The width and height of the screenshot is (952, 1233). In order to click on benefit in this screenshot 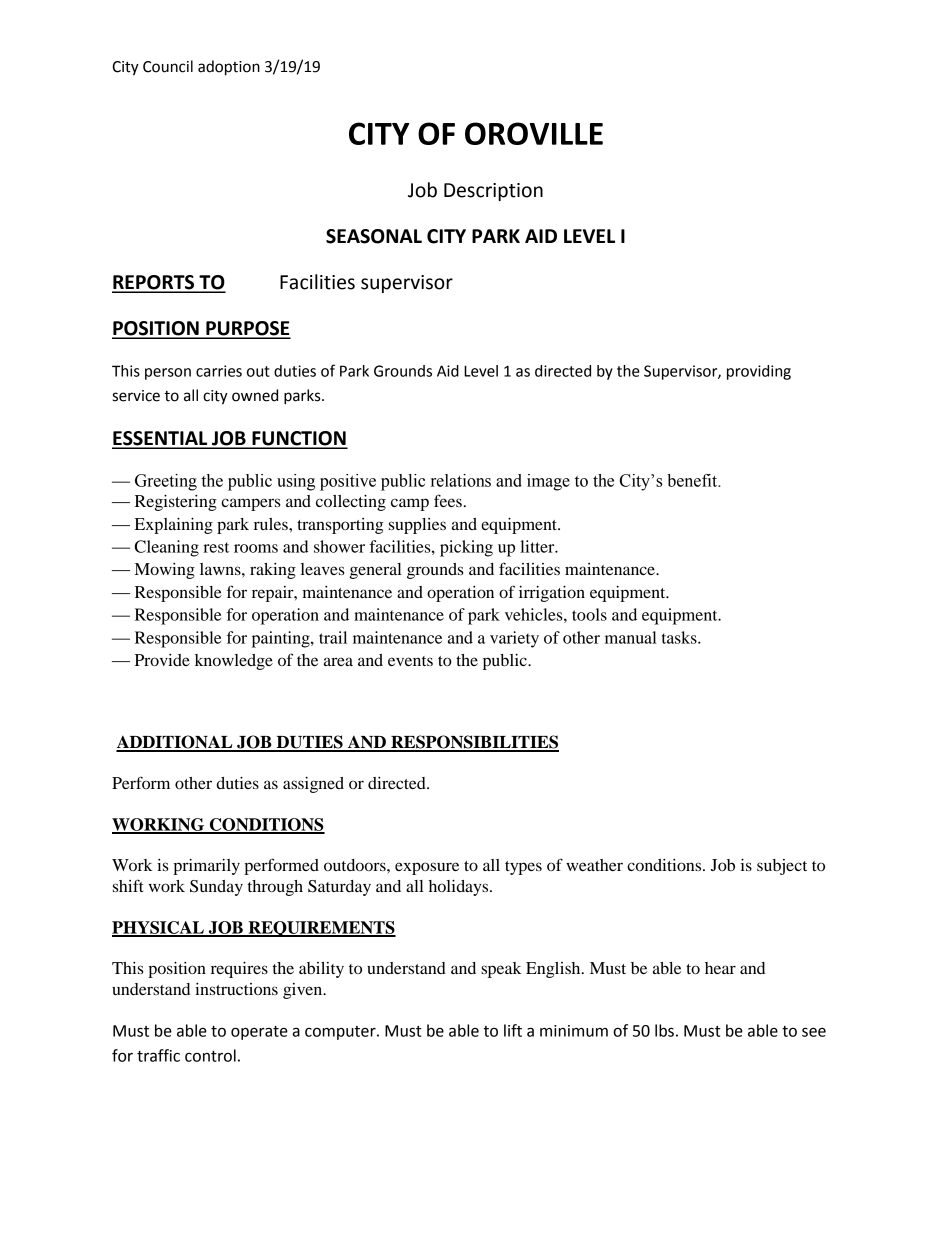, I will do `click(693, 480)`.
